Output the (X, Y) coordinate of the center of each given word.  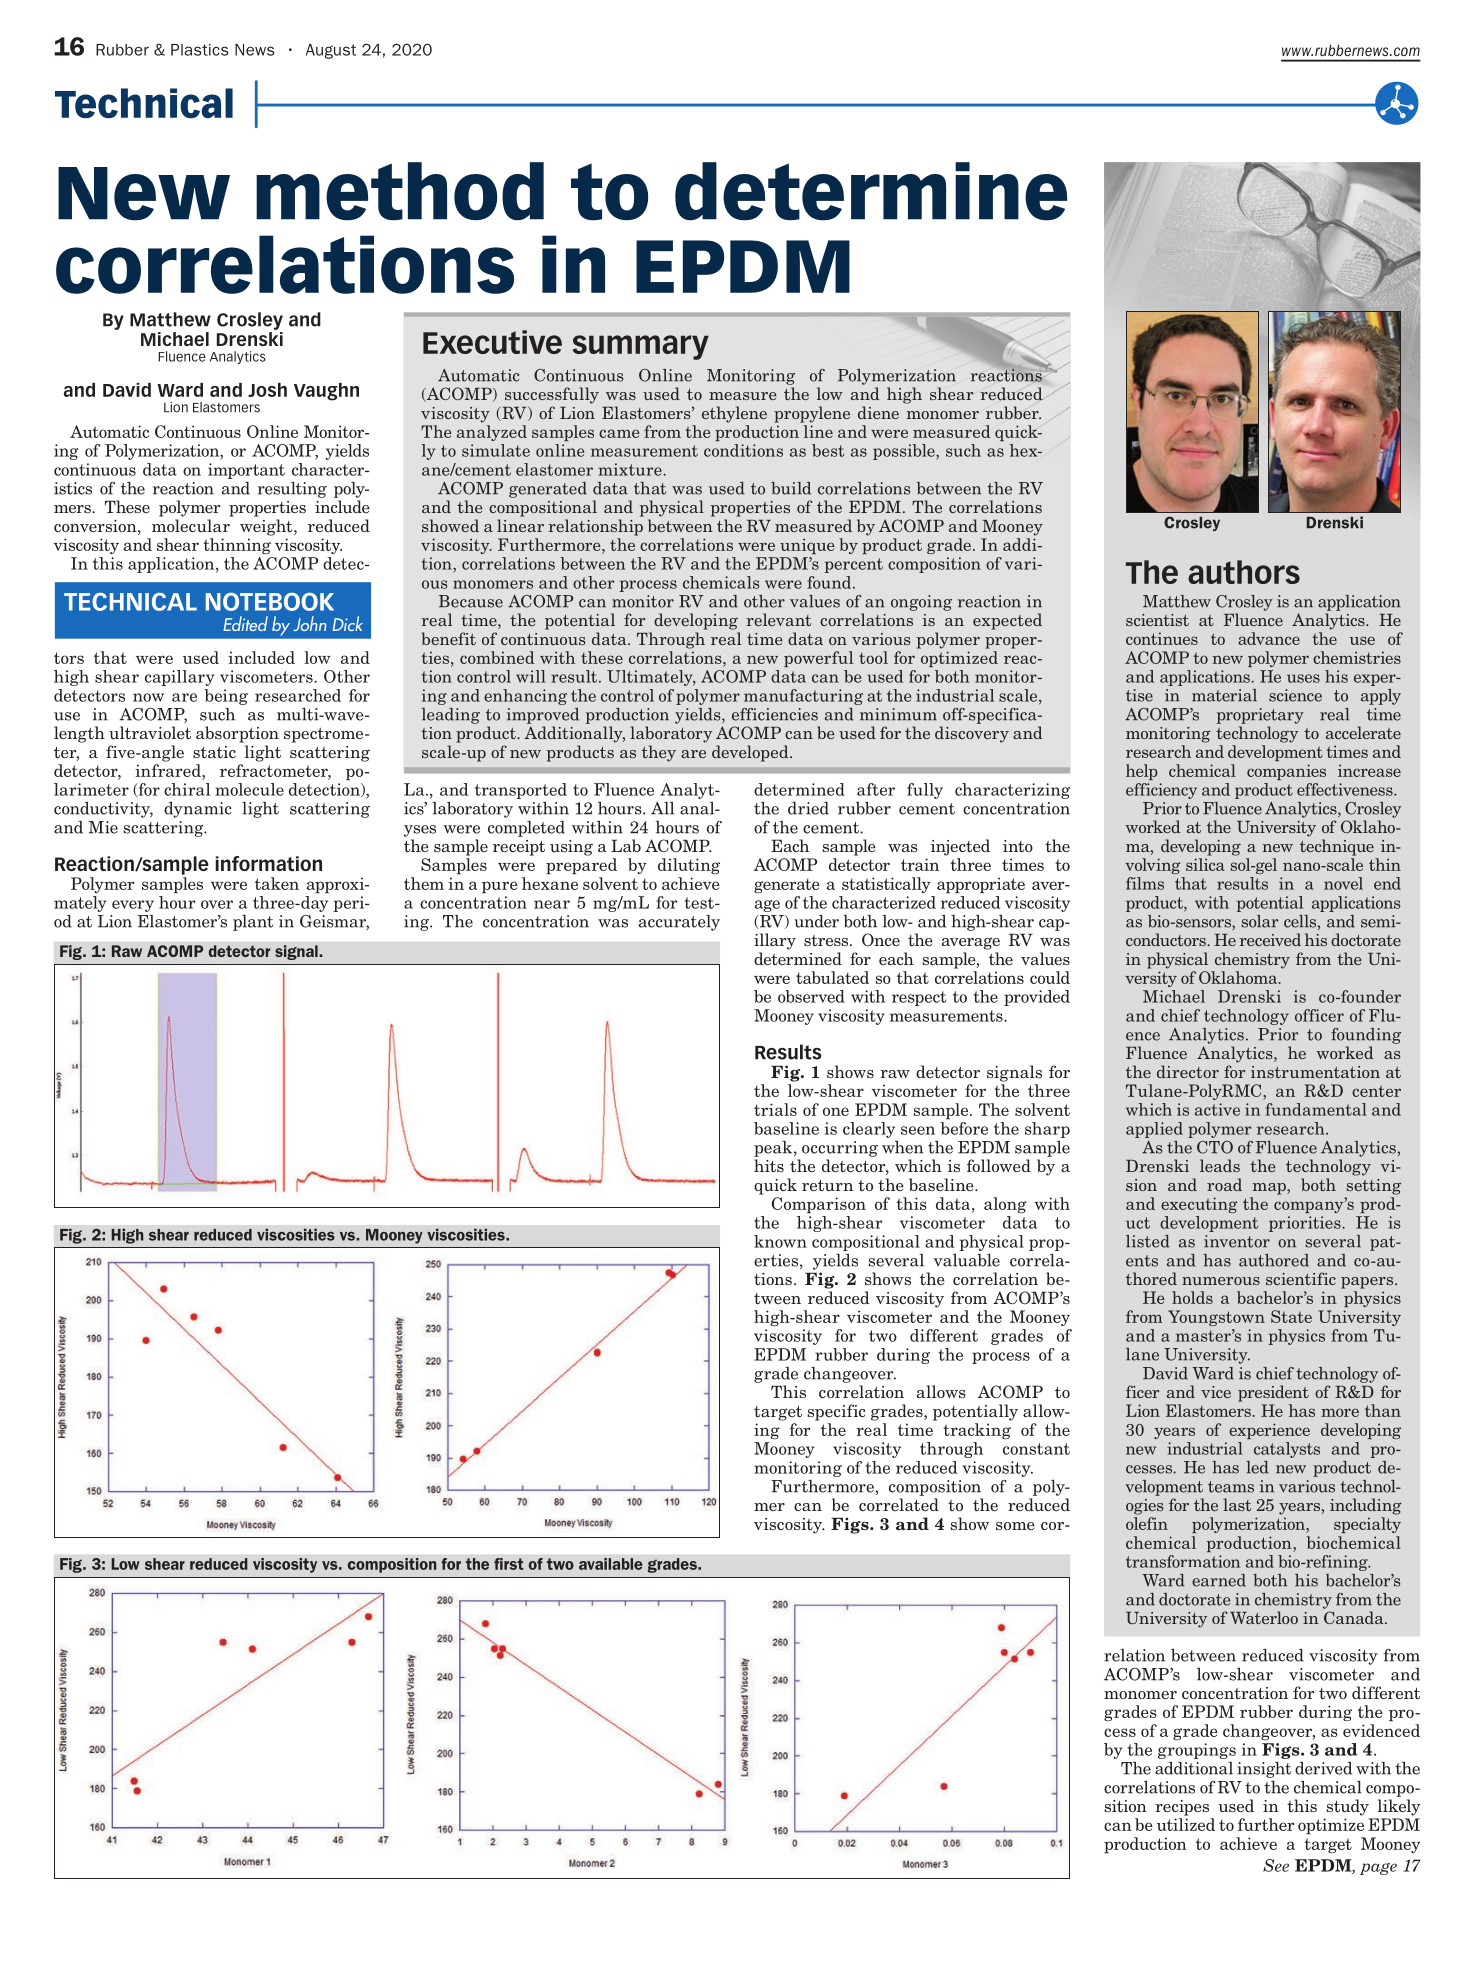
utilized (1186, 1824)
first (509, 1564)
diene (878, 412)
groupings (1197, 1751)
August (331, 51)
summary (641, 347)
